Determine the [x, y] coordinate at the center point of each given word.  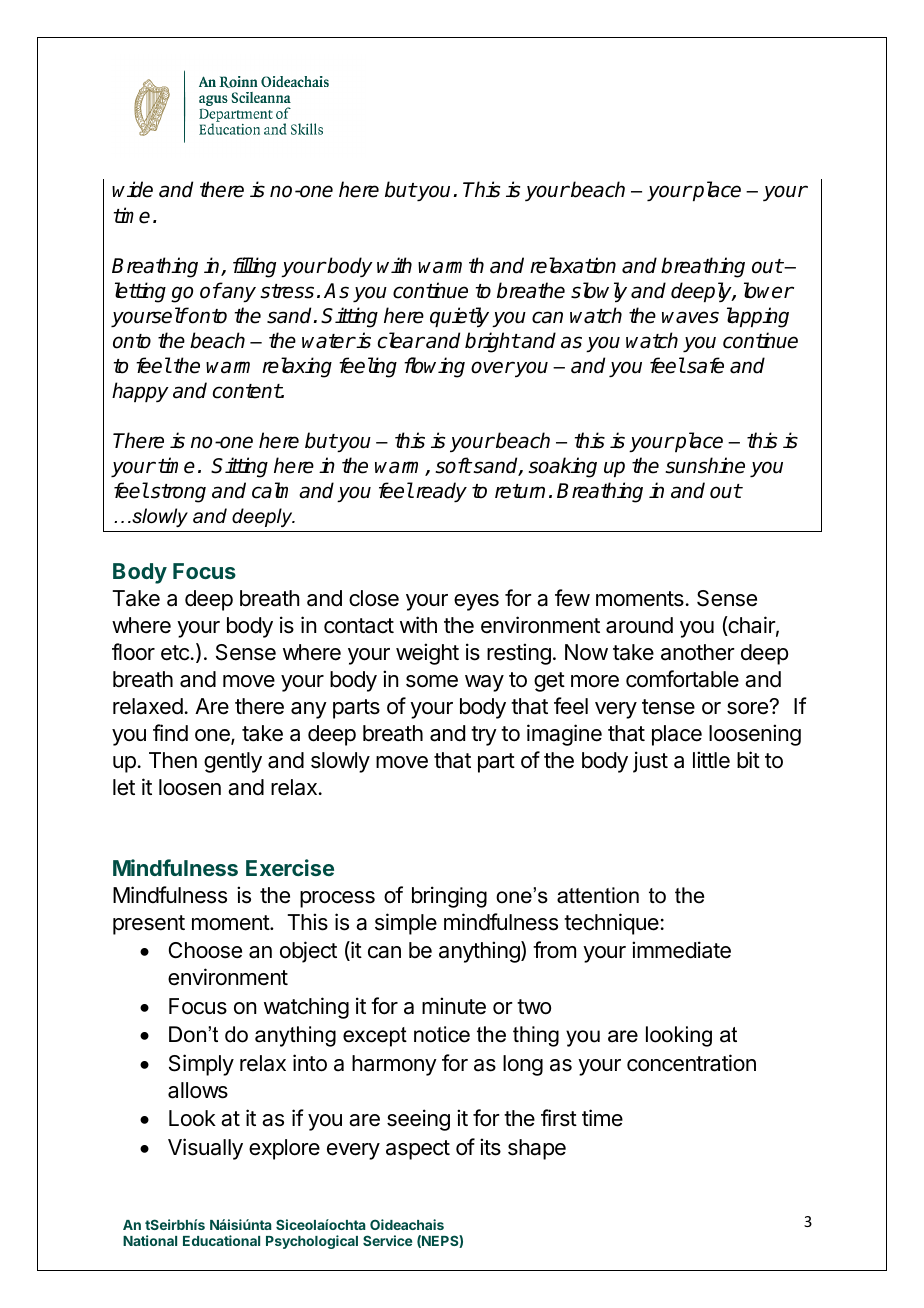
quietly [459, 317]
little [711, 760]
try [484, 736]
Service [387, 1240]
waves [690, 317]
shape [537, 1149]
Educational [221, 1240]
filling [254, 267]
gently [233, 762]
